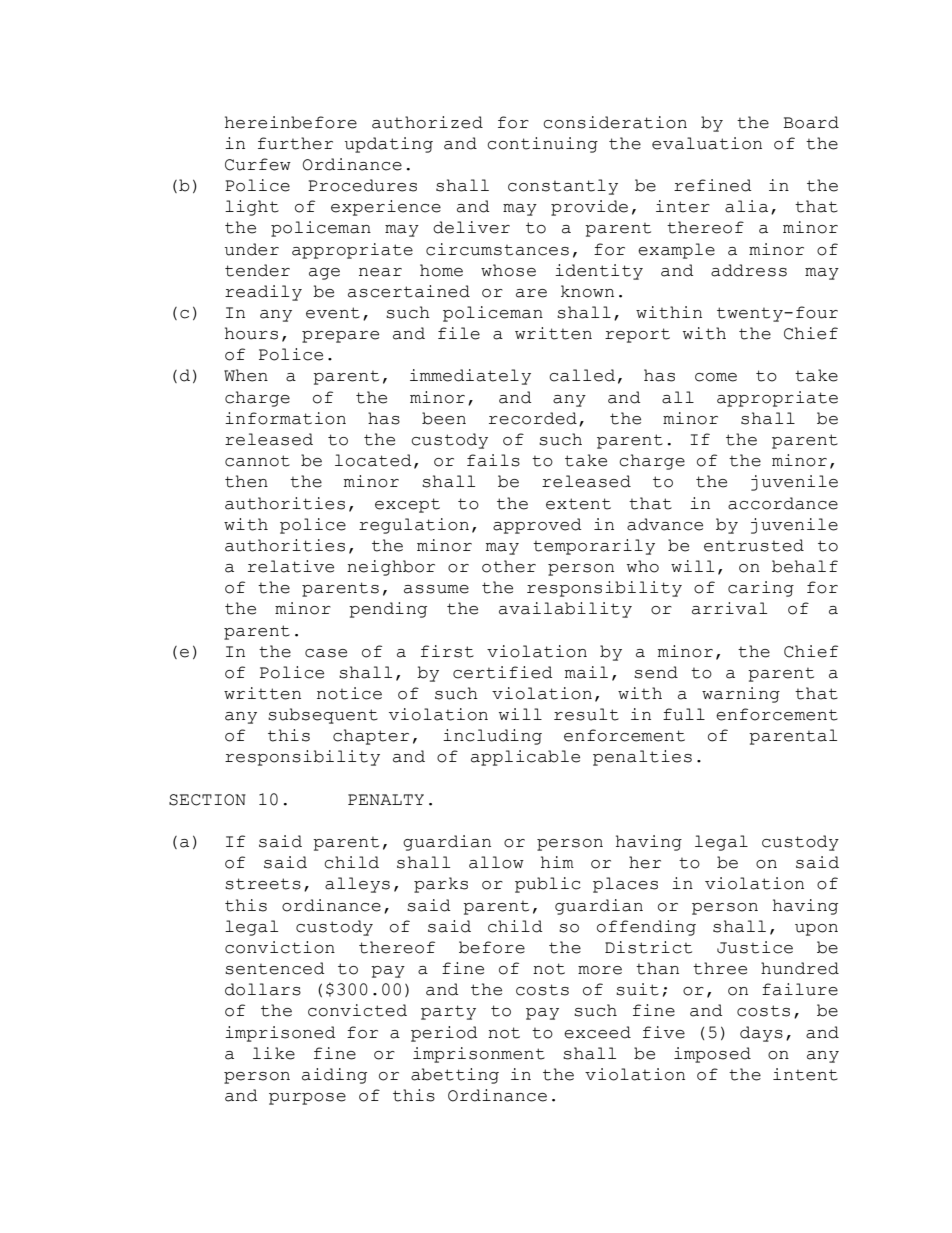  What do you see at coordinates (323, 716) in the image?
I see `subsequent` at bounding box center [323, 716].
